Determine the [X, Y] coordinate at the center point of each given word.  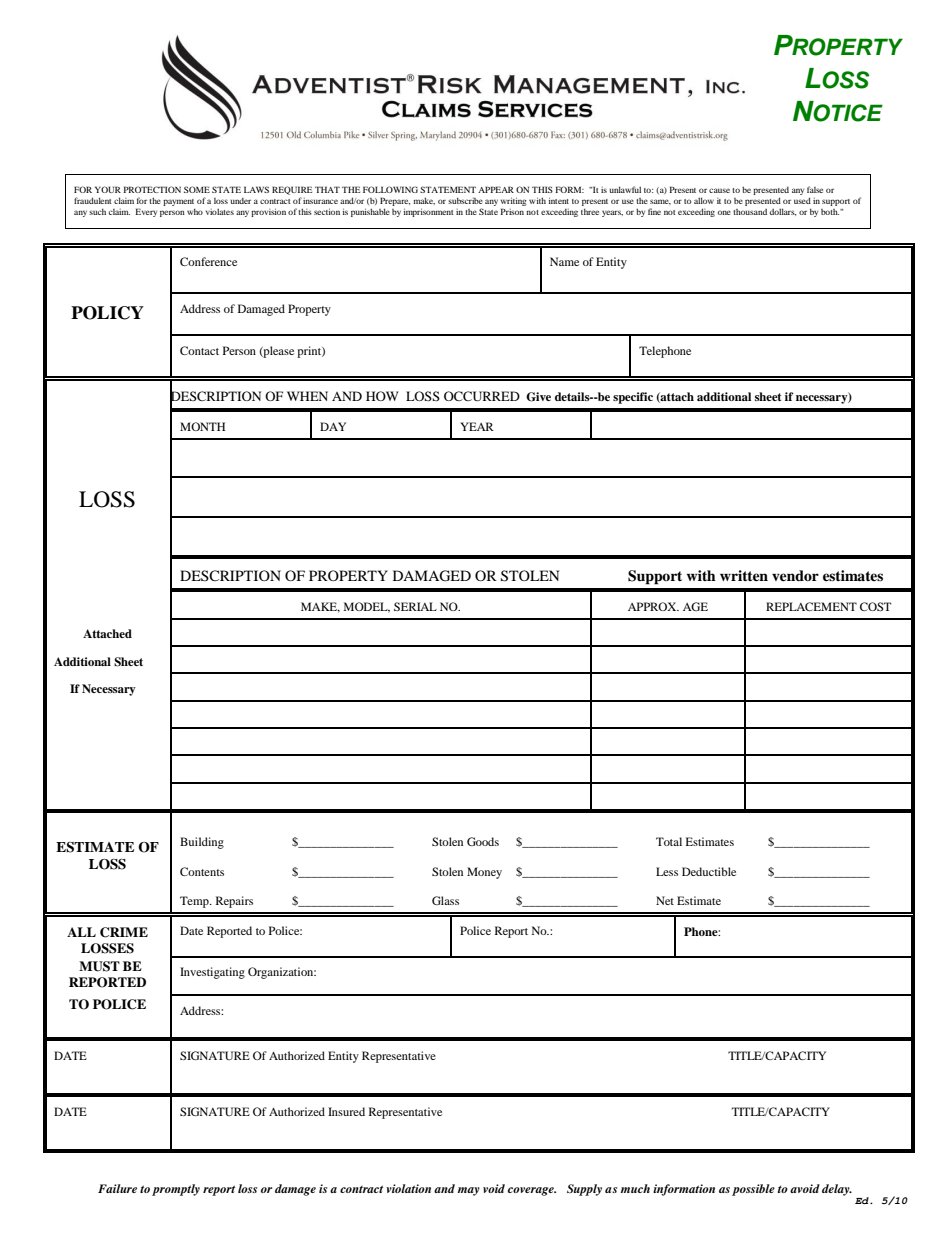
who [195, 212]
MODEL [367, 607]
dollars [783, 212]
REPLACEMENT [811, 606]
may [469, 1191]
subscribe [465, 200]
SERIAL [415, 606]
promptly [176, 1190]
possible [753, 1190]
